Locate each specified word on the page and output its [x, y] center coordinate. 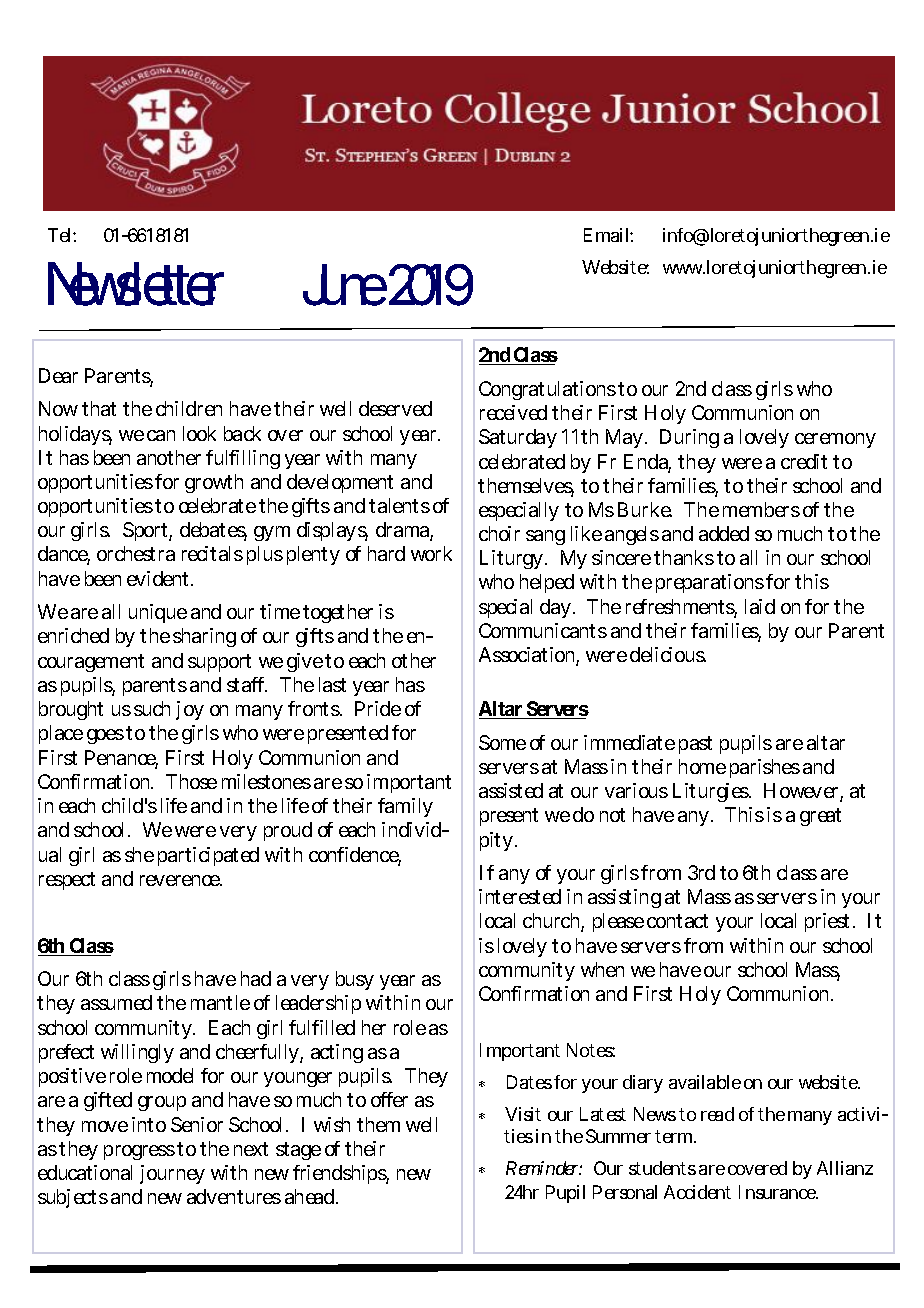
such [152, 708]
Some [502, 742]
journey [172, 1174]
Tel [59, 235]
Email [606, 235]
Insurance [778, 1192]
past [695, 745]
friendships [341, 1174]
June [345, 285]
